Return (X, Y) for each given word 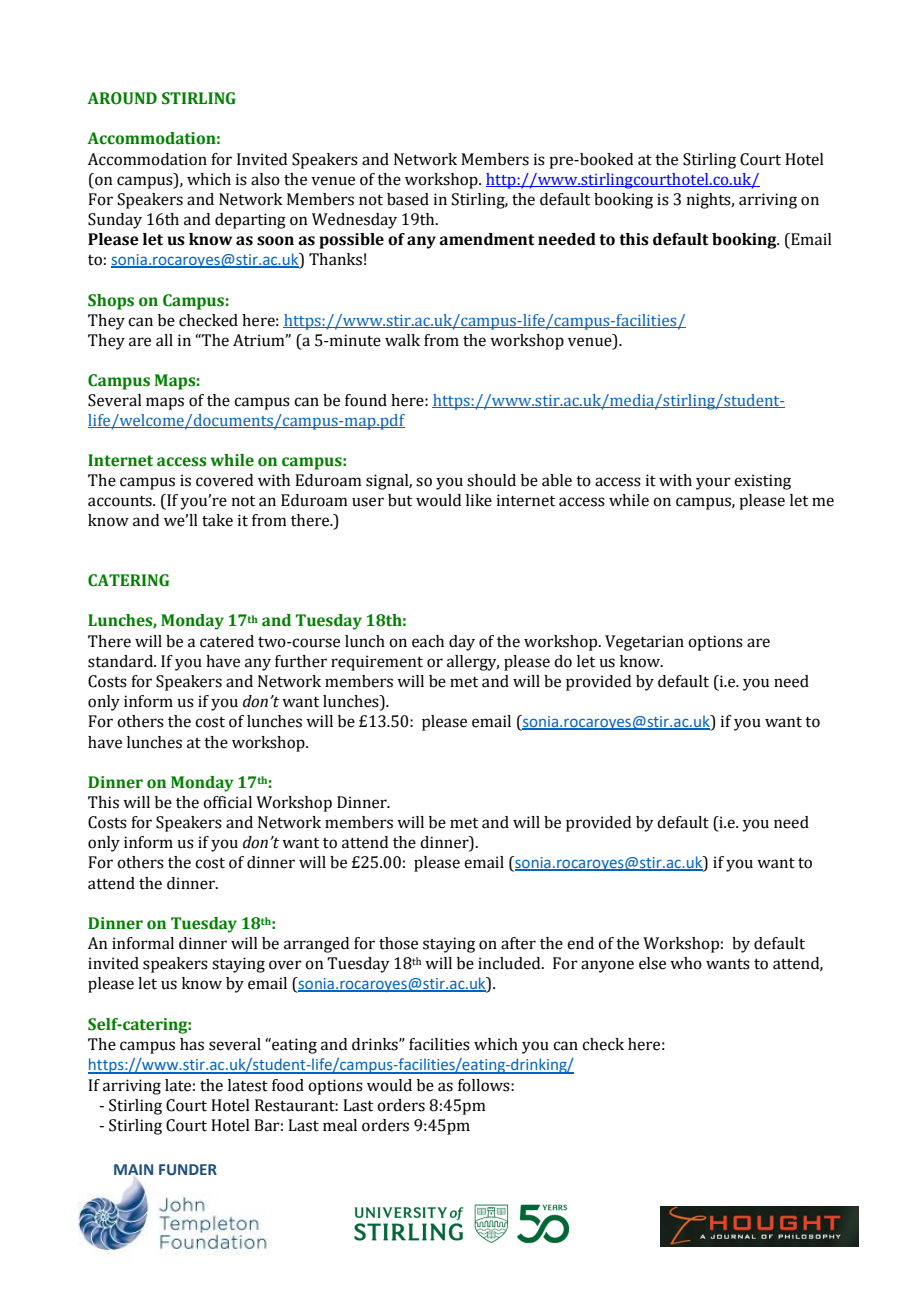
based (408, 199)
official (227, 802)
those (398, 943)
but (400, 500)
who (686, 963)
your (713, 483)
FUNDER (188, 1170)
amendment (487, 239)
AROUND (122, 98)
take (217, 520)
